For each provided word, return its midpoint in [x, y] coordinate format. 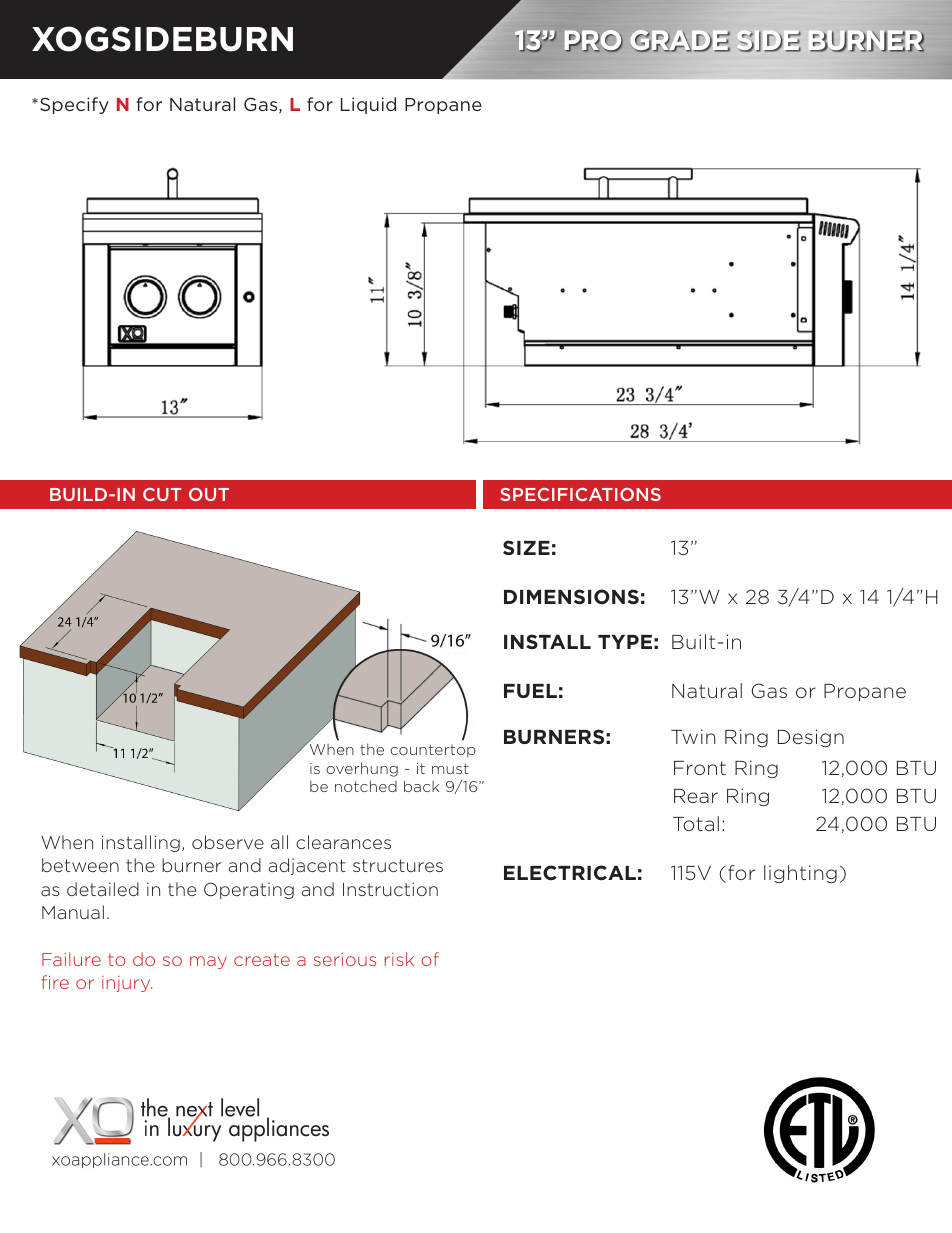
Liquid [368, 105]
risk [399, 959]
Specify [74, 105]
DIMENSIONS [571, 596]
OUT [209, 494]
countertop [433, 751]
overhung [362, 769]
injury [127, 984]
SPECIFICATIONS [581, 494]
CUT [162, 494]
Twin [693, 736]
